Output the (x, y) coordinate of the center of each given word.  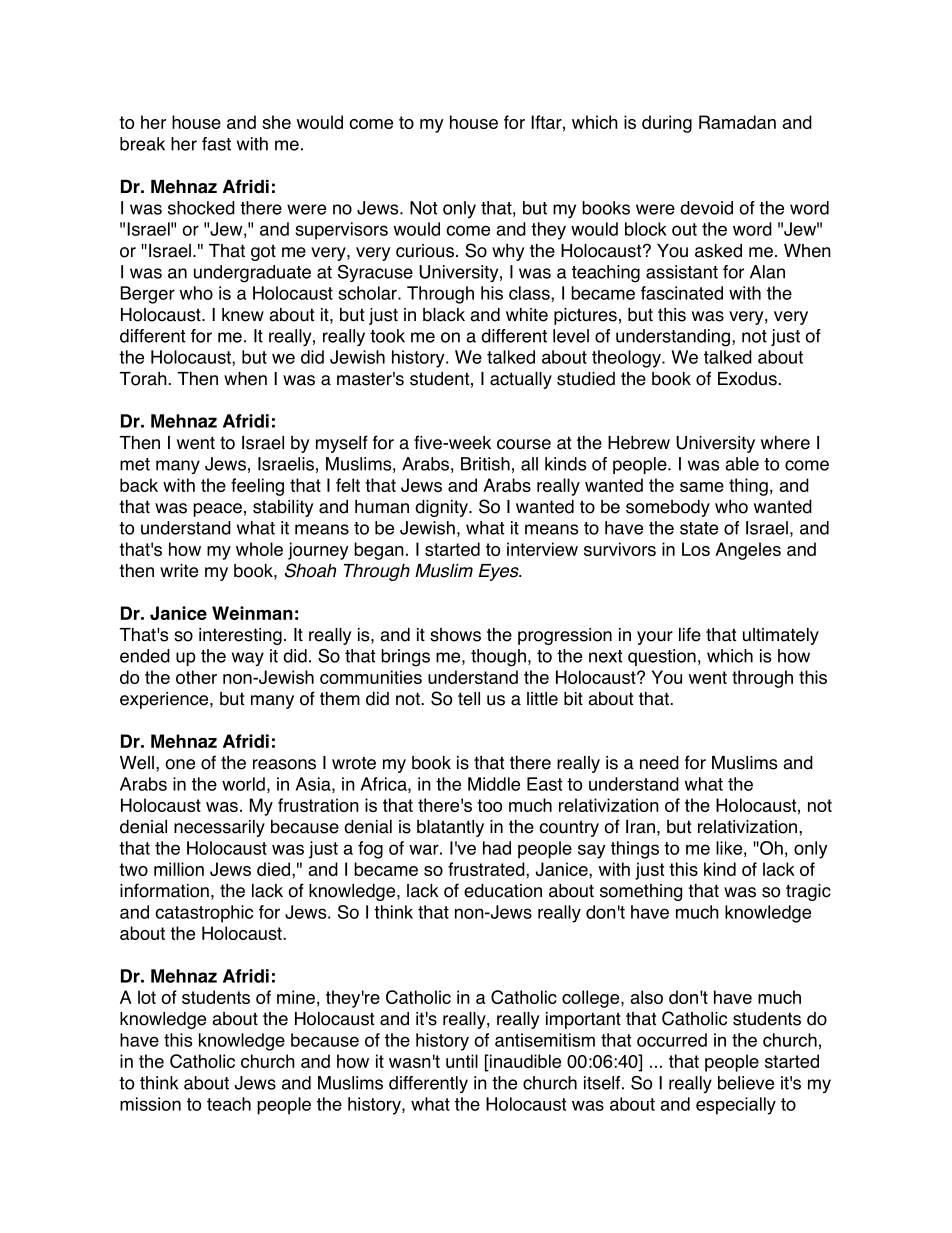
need (659, 763)
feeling (257, 487)
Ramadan (737, 122)
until (462, 1061)
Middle (494, 784)
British (485, 464)
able (742, 464)
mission (150, 1104)
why (508, 252)
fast (216, 144)
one (180, 764)
